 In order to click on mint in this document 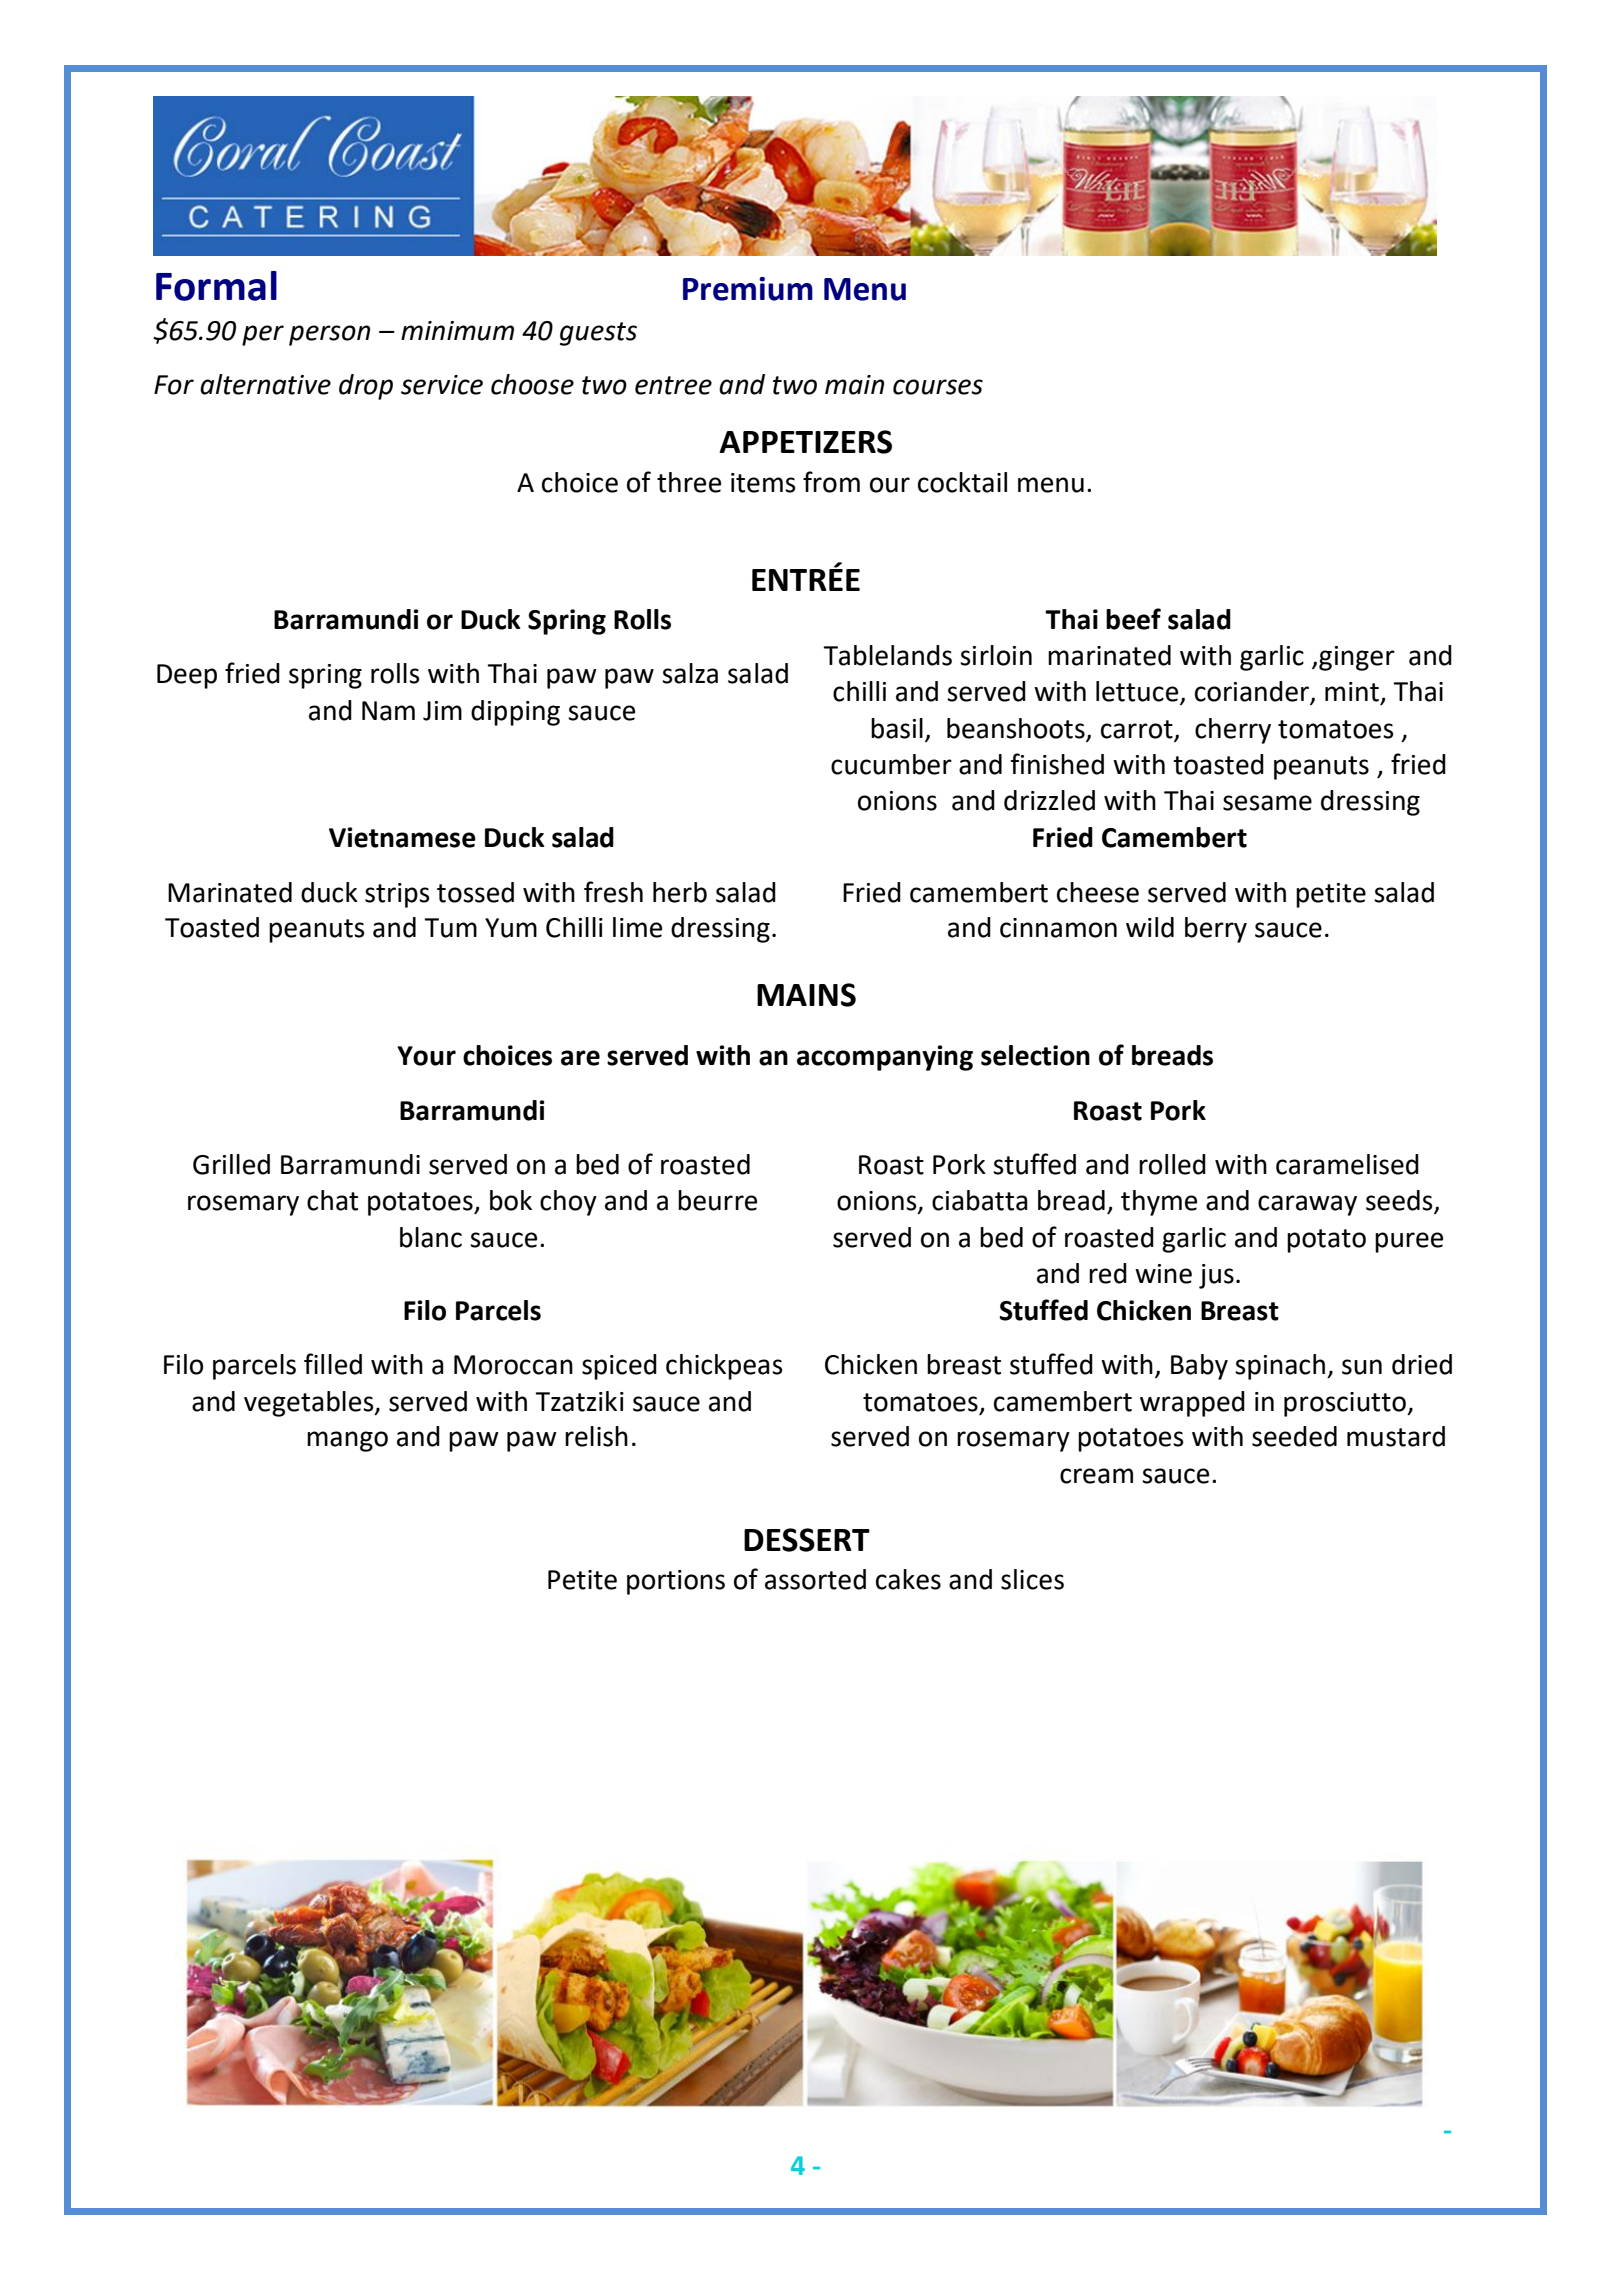, I will do `click(1353, 693)`.
